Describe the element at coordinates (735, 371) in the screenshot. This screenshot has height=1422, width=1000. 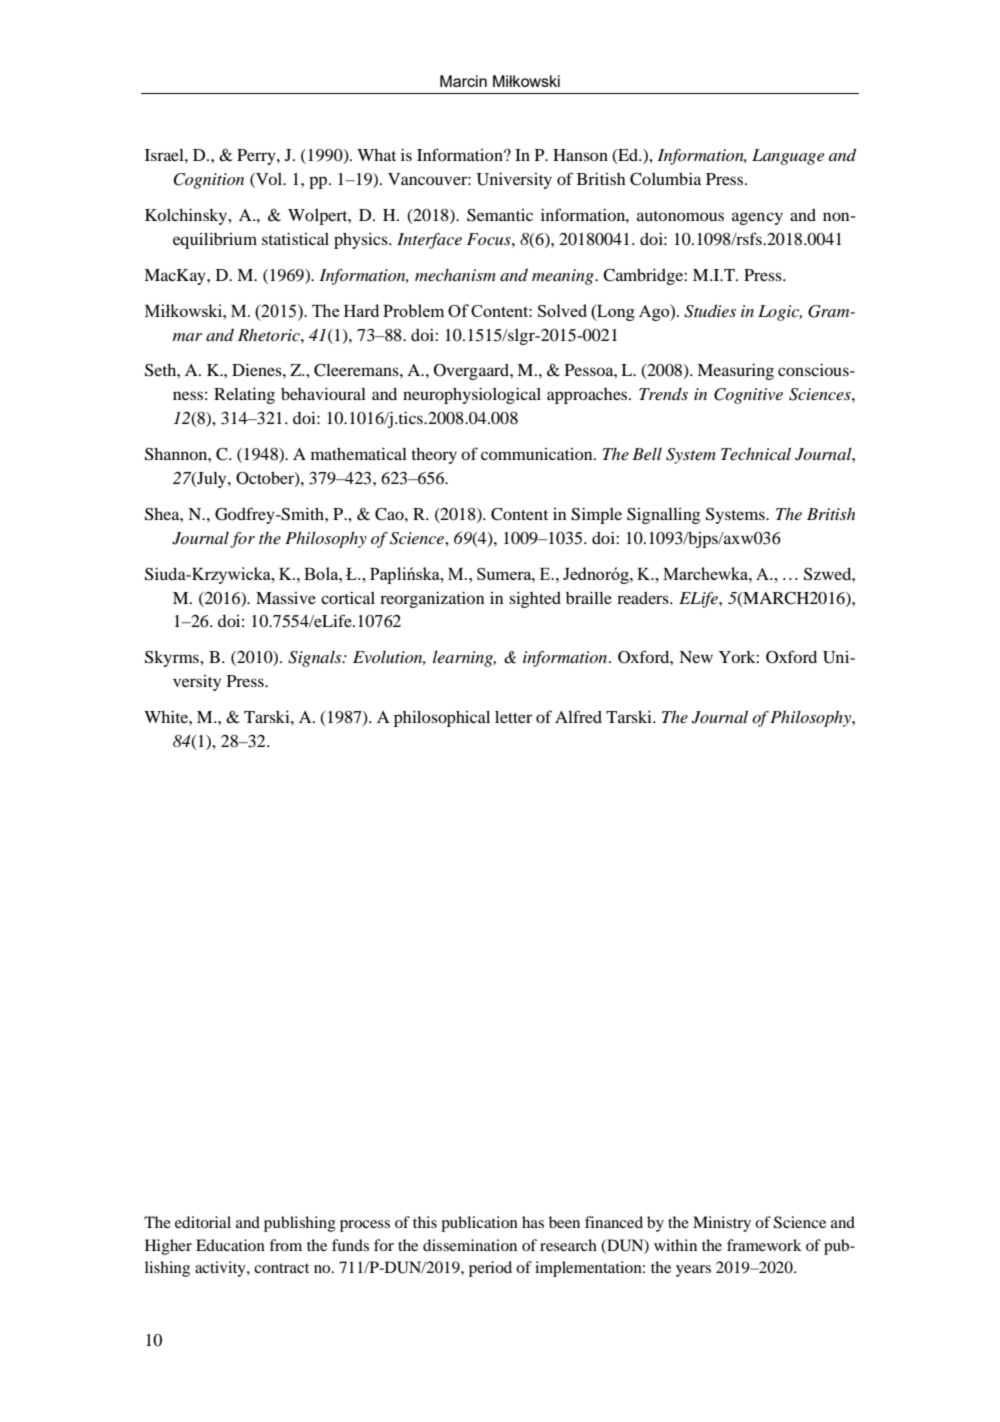
I see `Measuring` at that location.
